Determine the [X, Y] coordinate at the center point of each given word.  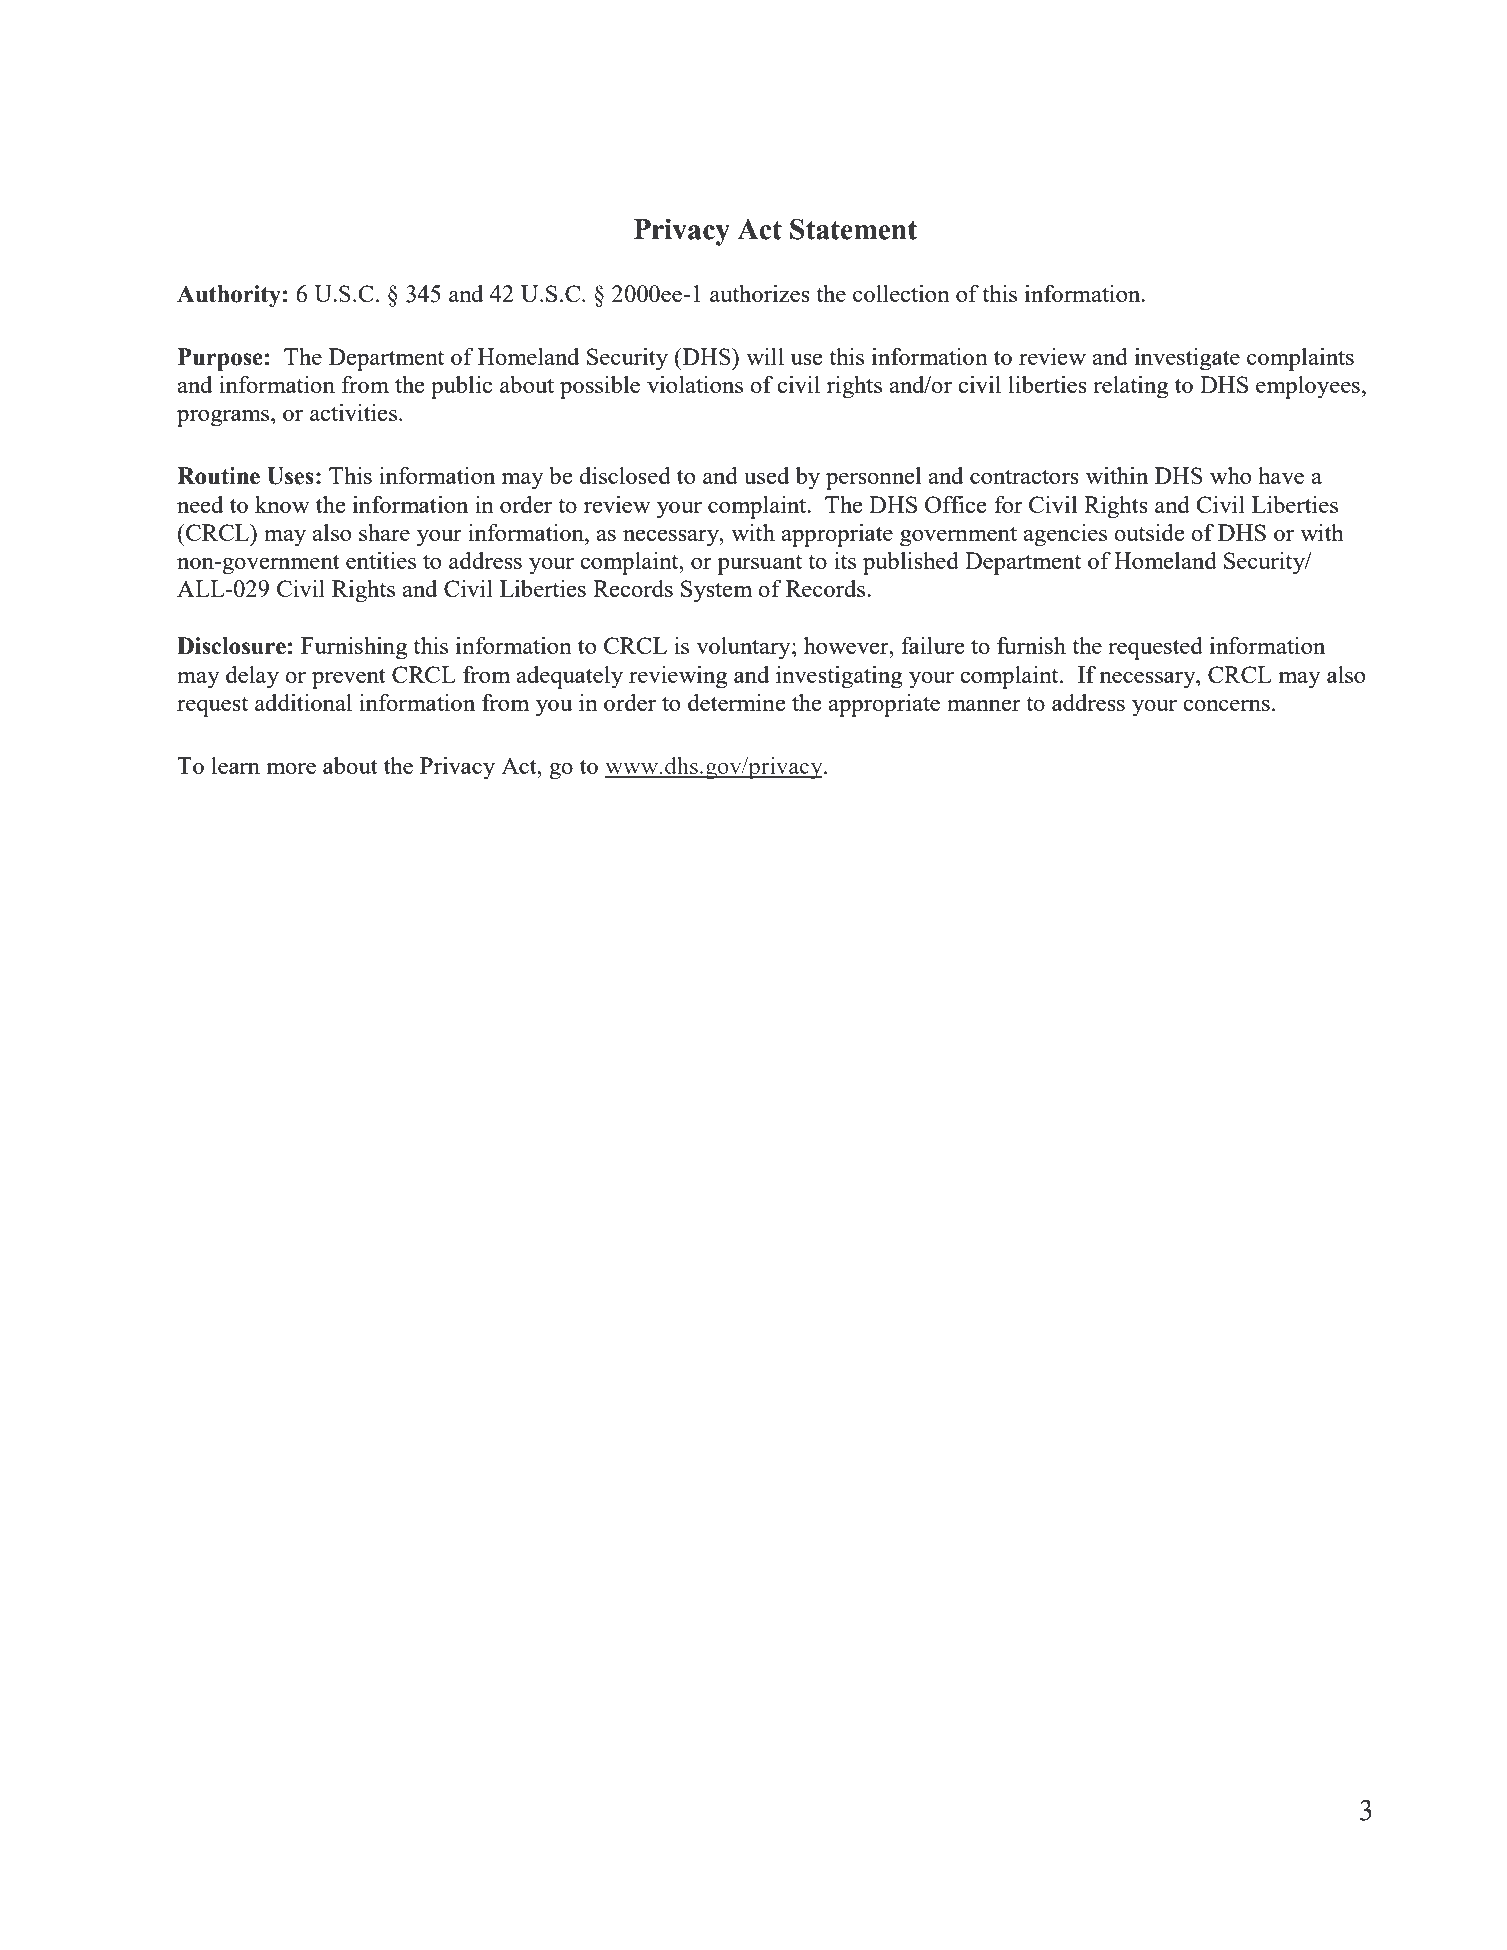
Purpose [220, 359]
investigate [1187, 359]
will [765, 356]
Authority [229, 296]
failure [933, 645]
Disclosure [231, 646]
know [282, 504]
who [1230, 475]
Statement [853, 229]
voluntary [744, 648]
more [291, 768]
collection [901, 293]
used [766, 475]
